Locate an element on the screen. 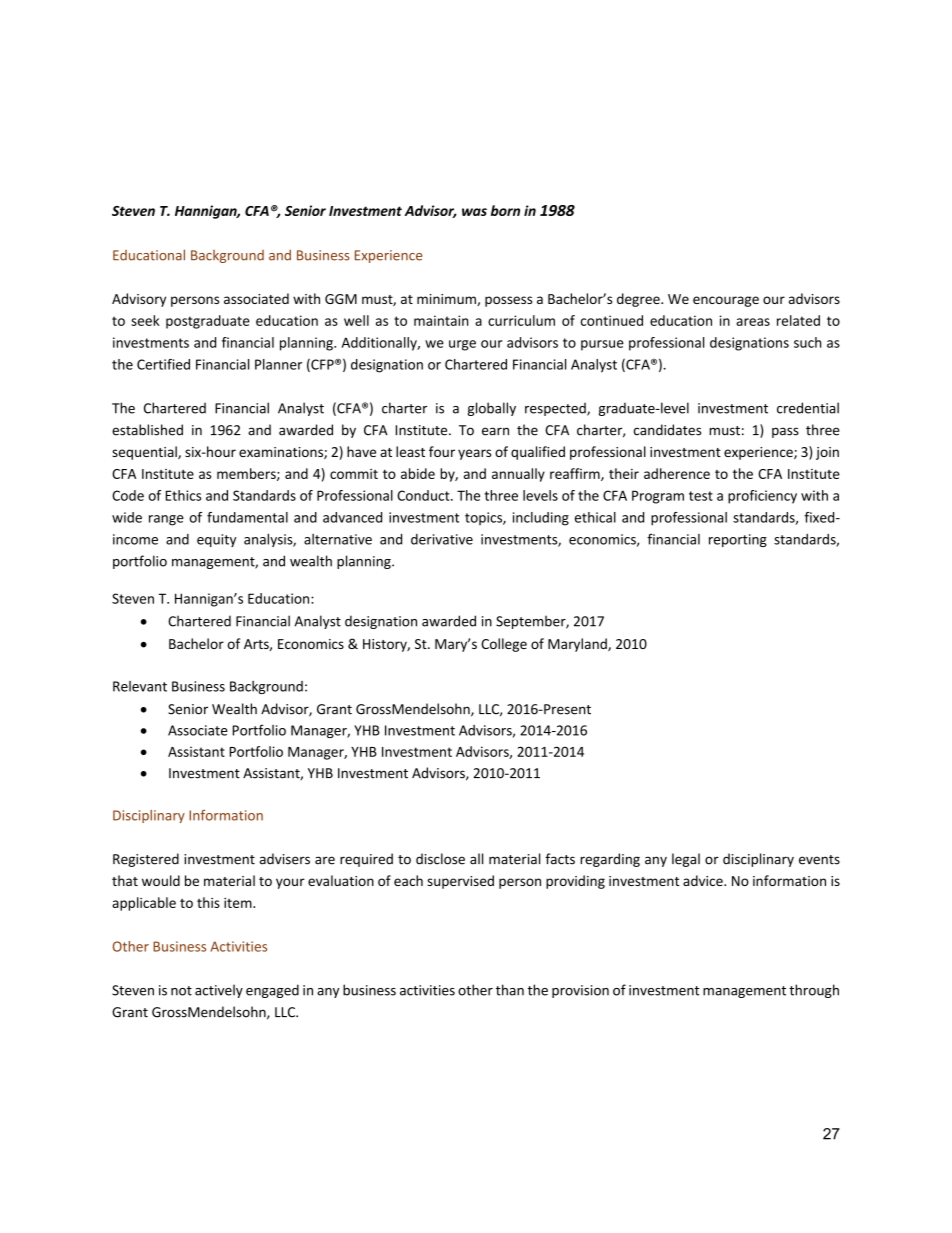  annually is located at coordinates (518, 475).
